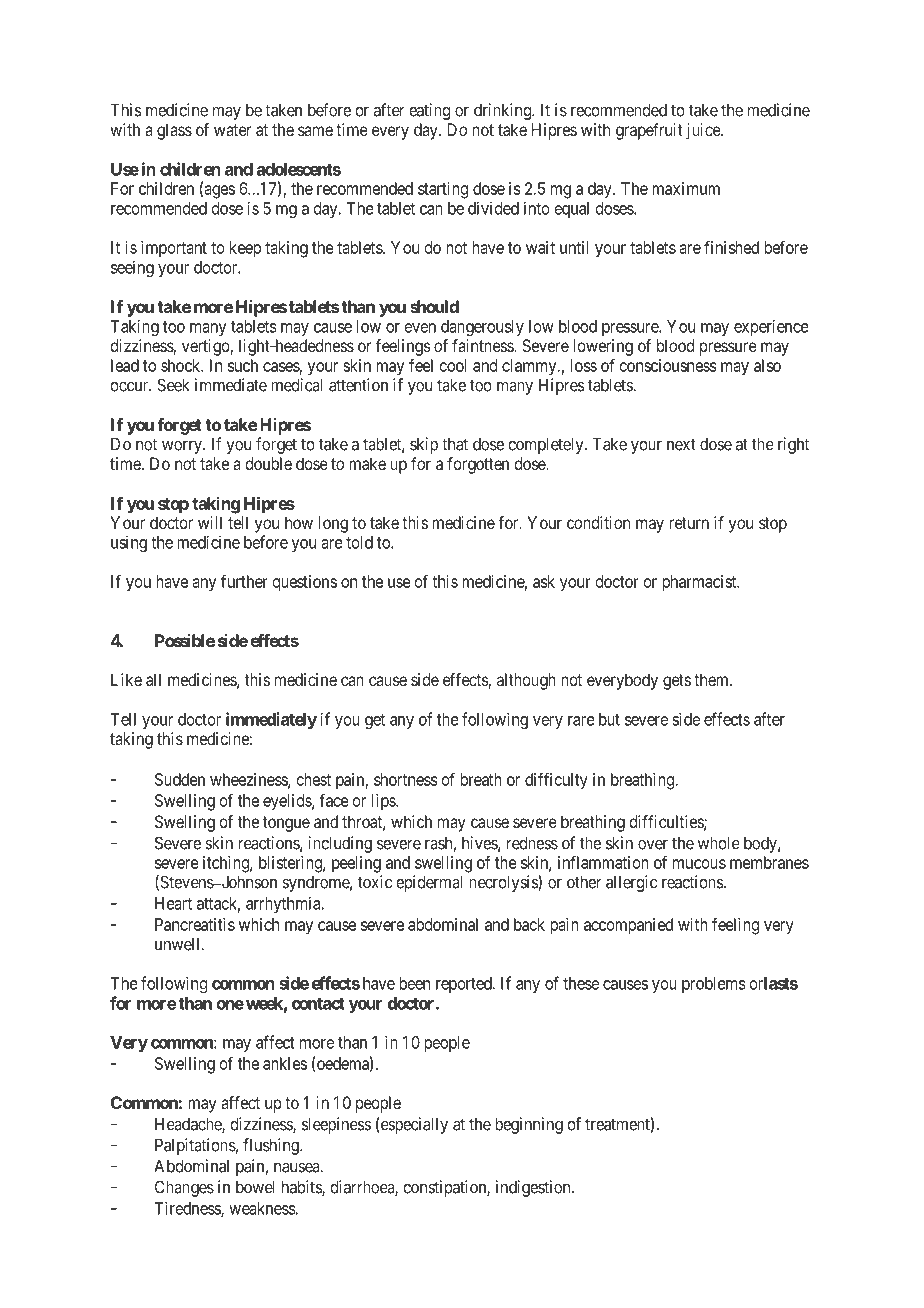  What do you see at coordinates (210, 522) in the screenshot?
I see `will` at bounding box center [210, 522].
